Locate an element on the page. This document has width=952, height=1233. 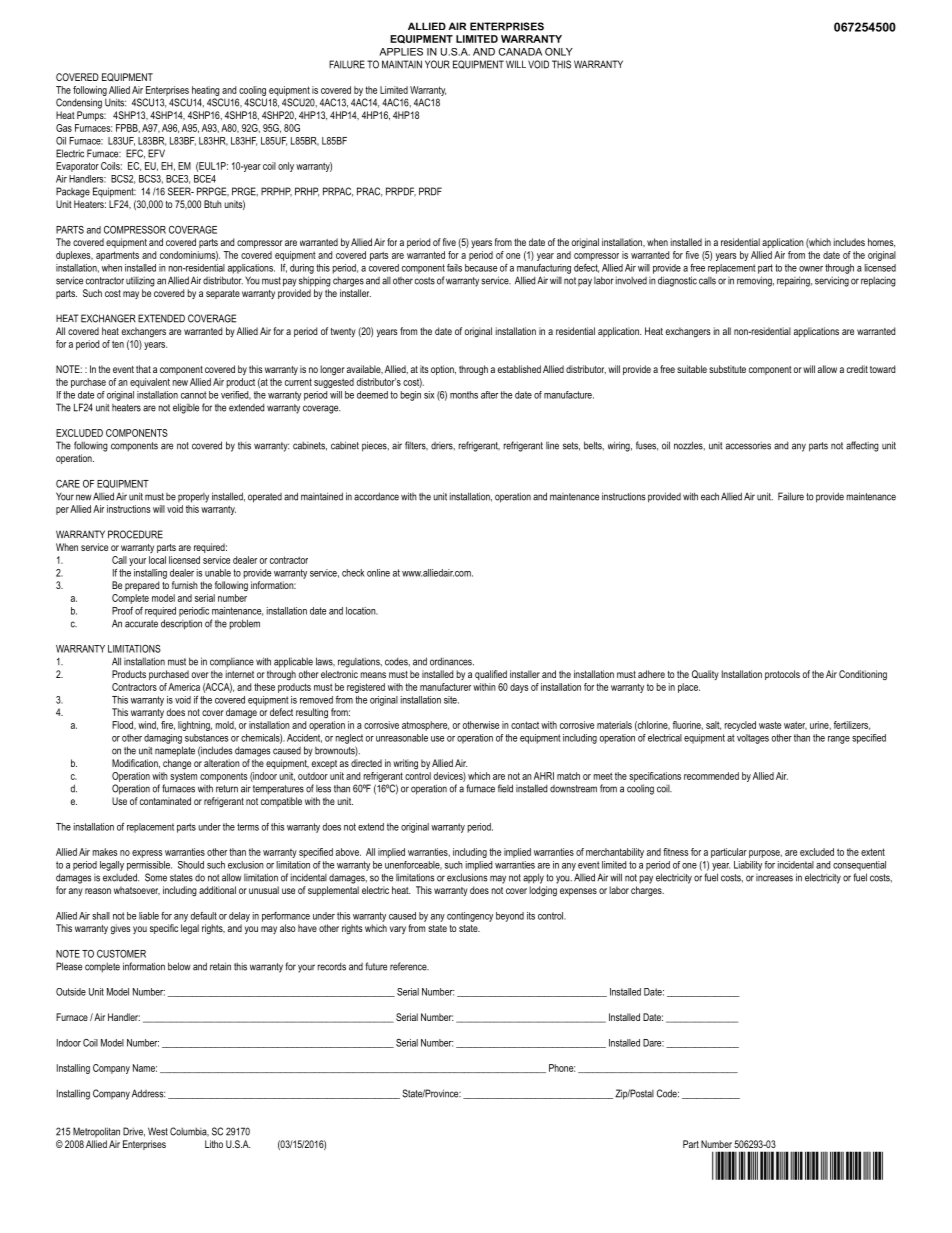
homes is located at coordinates (881, 242).
